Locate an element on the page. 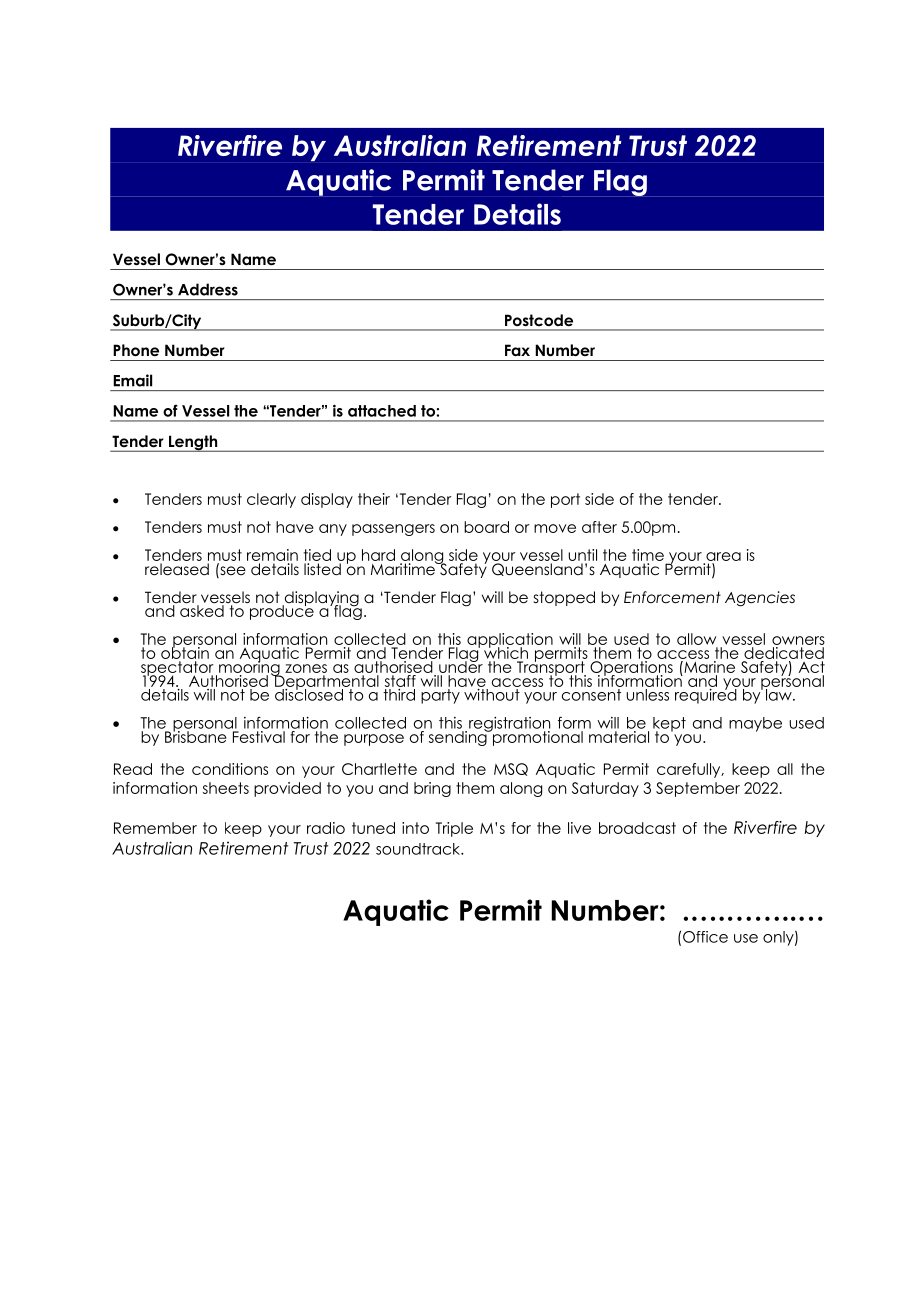 This document has width=924, height=1308. Length is located at coordinates (193, 443).
